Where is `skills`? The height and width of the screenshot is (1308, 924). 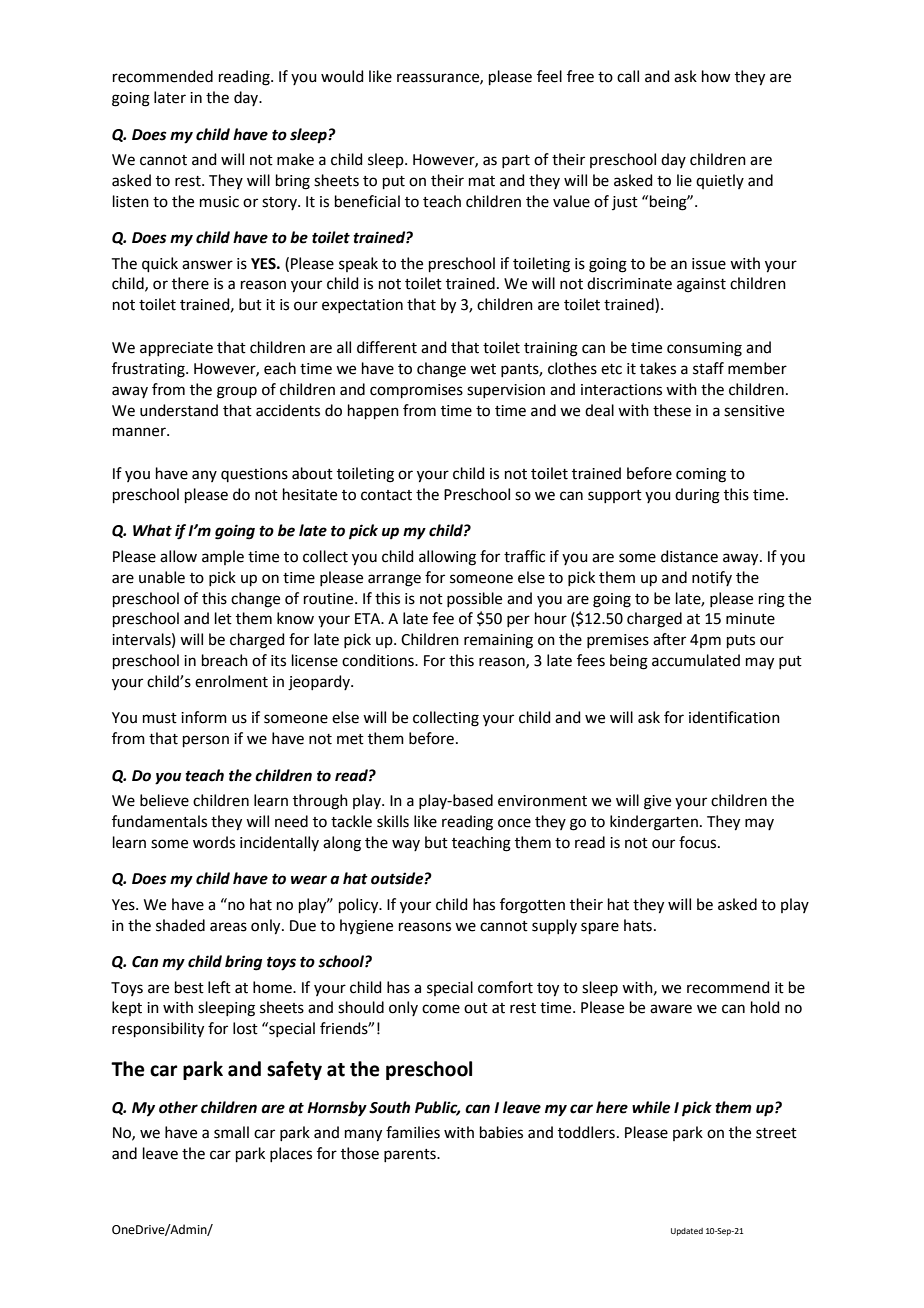
skills is located at coordinates (393, 821).
